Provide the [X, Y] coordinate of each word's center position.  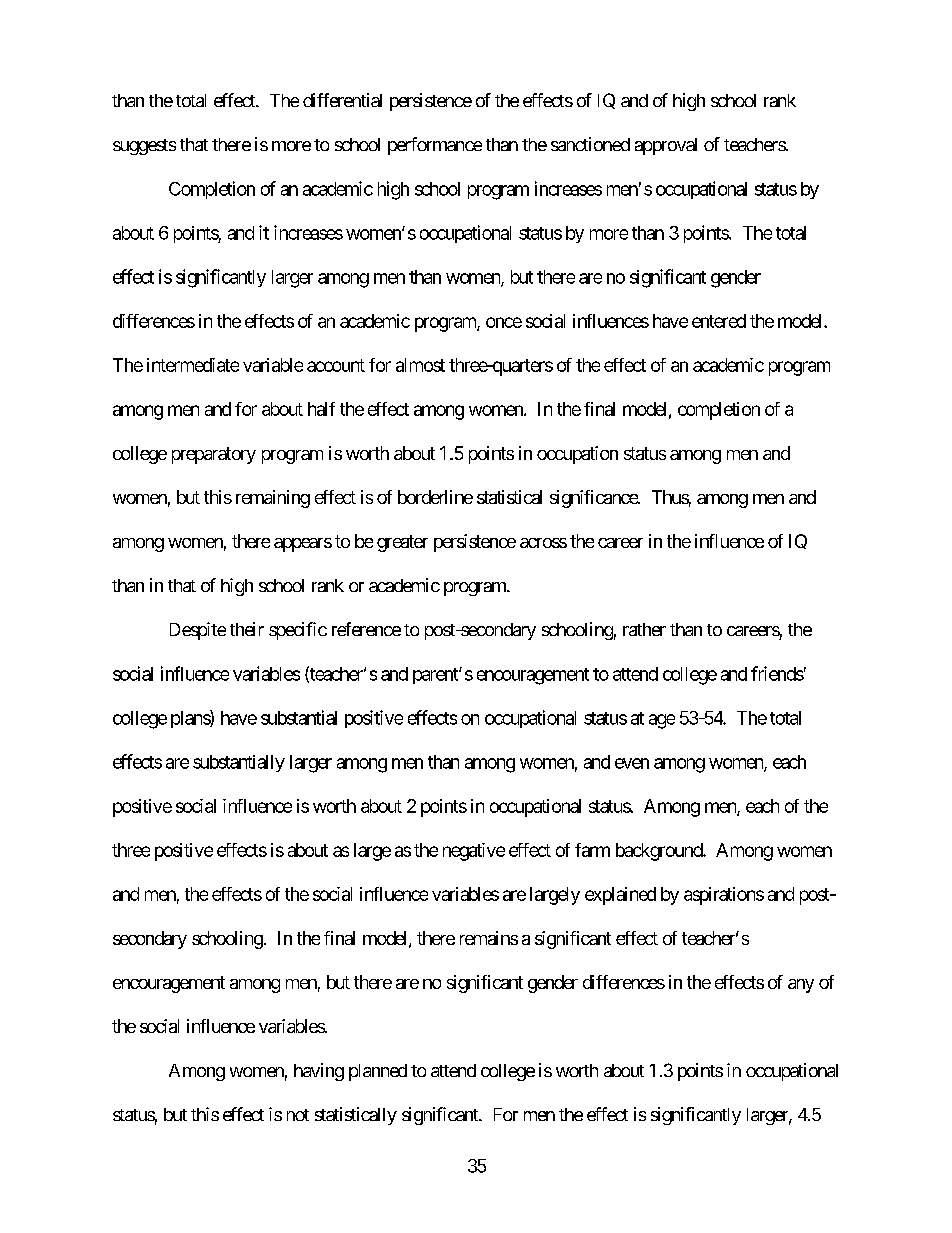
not [298, 1115]
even [632, 763]
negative [474, 852]
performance [435, 146]
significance [594, 499]
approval [666, 146]
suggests [144, 147]
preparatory [214, 455]
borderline [435, 497]
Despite [198, 631]
